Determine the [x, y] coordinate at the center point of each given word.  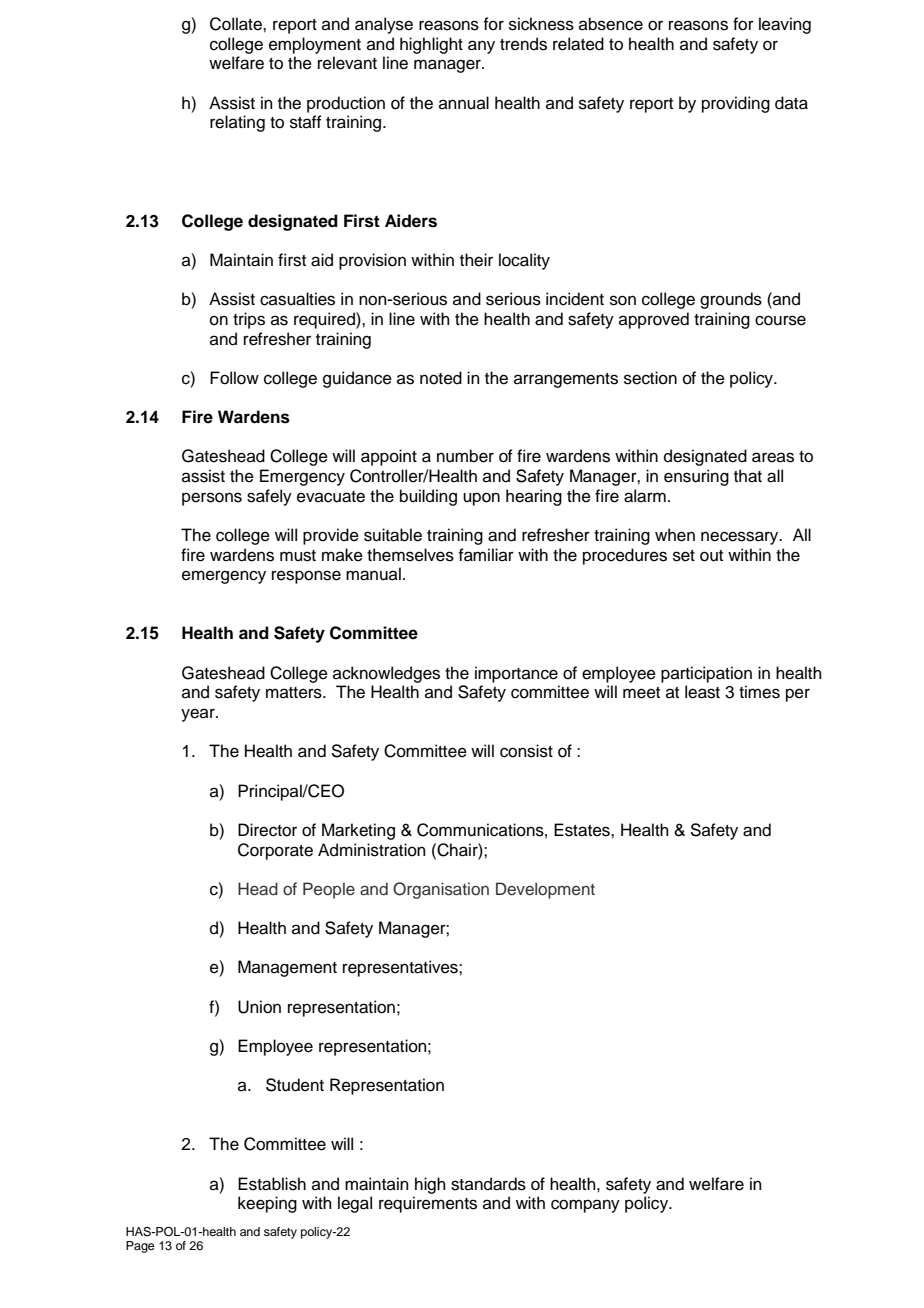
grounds [731, 300]
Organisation [441, 890]
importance [516, 674]
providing [736, 104]
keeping [267, 1204]
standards [488, 1184]
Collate [237, 24]
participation [706, 674]
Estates [583, 830]
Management [287, 968]
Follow [234, 378]
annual [464, 103]
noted [441, 378]
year [199, 715]
